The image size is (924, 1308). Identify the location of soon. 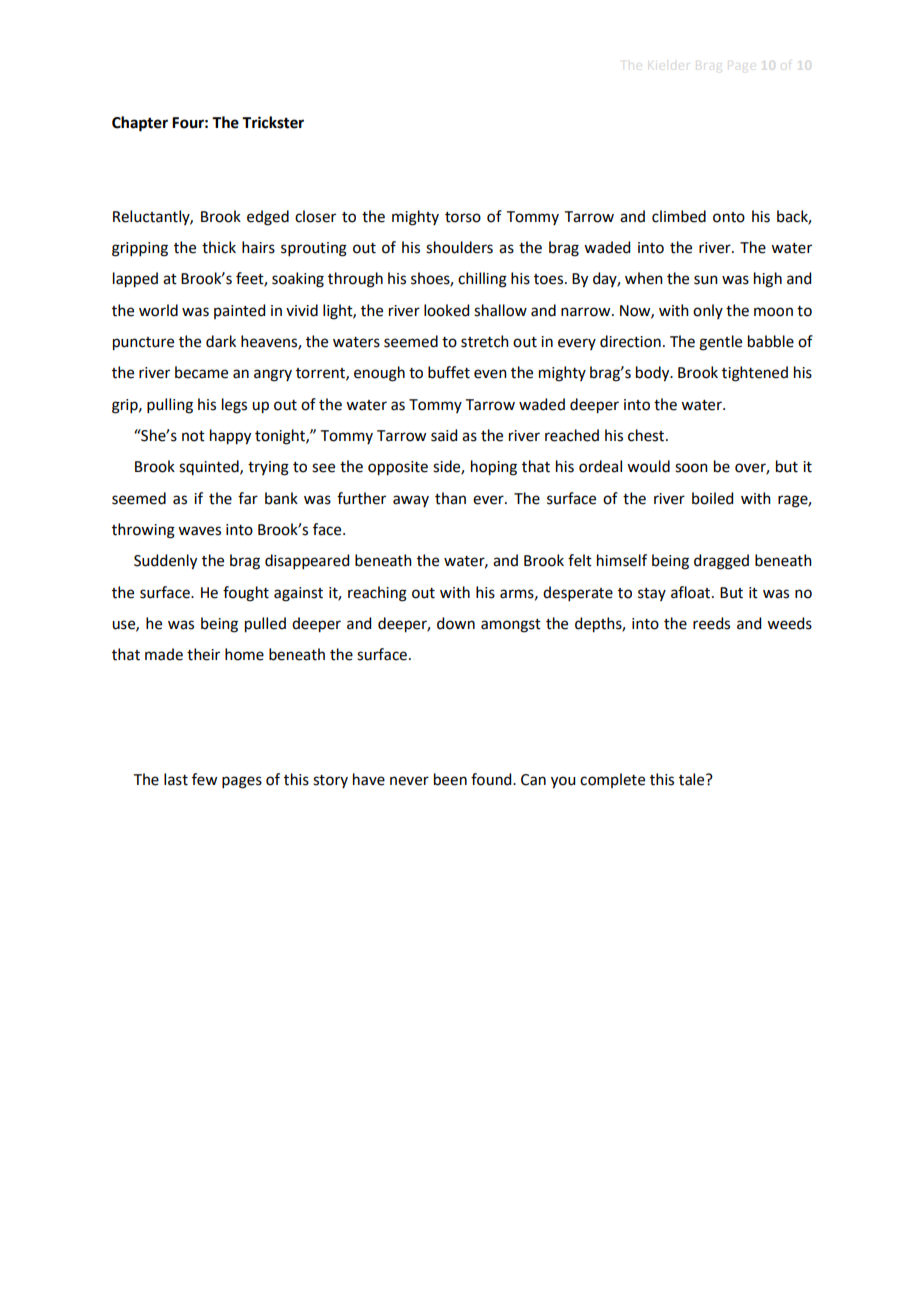
(691, 468).
